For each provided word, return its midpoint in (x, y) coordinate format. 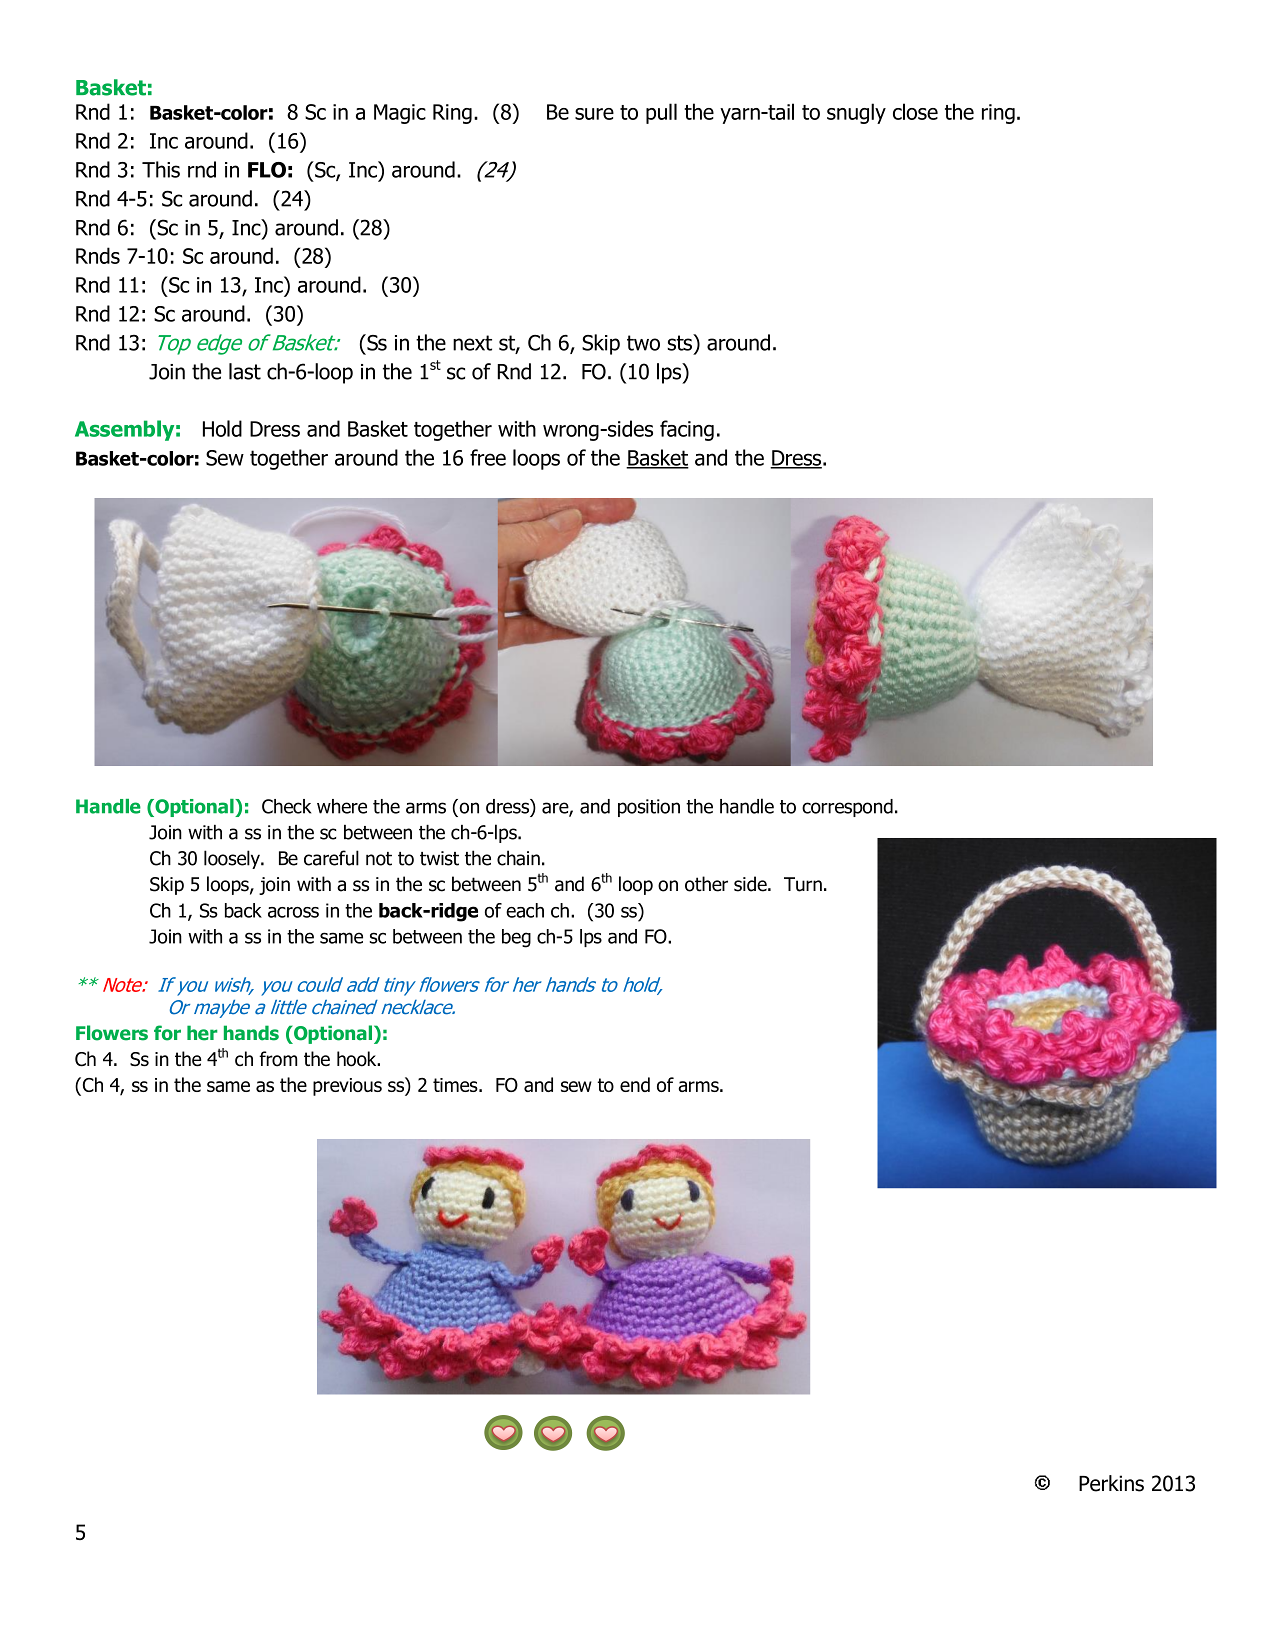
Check (286, 806)
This (161, 169)
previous (347, 1087)
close (915, 111)
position (649, 808)
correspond (847, 808)
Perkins (1111, 1483)
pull (661, 113)
